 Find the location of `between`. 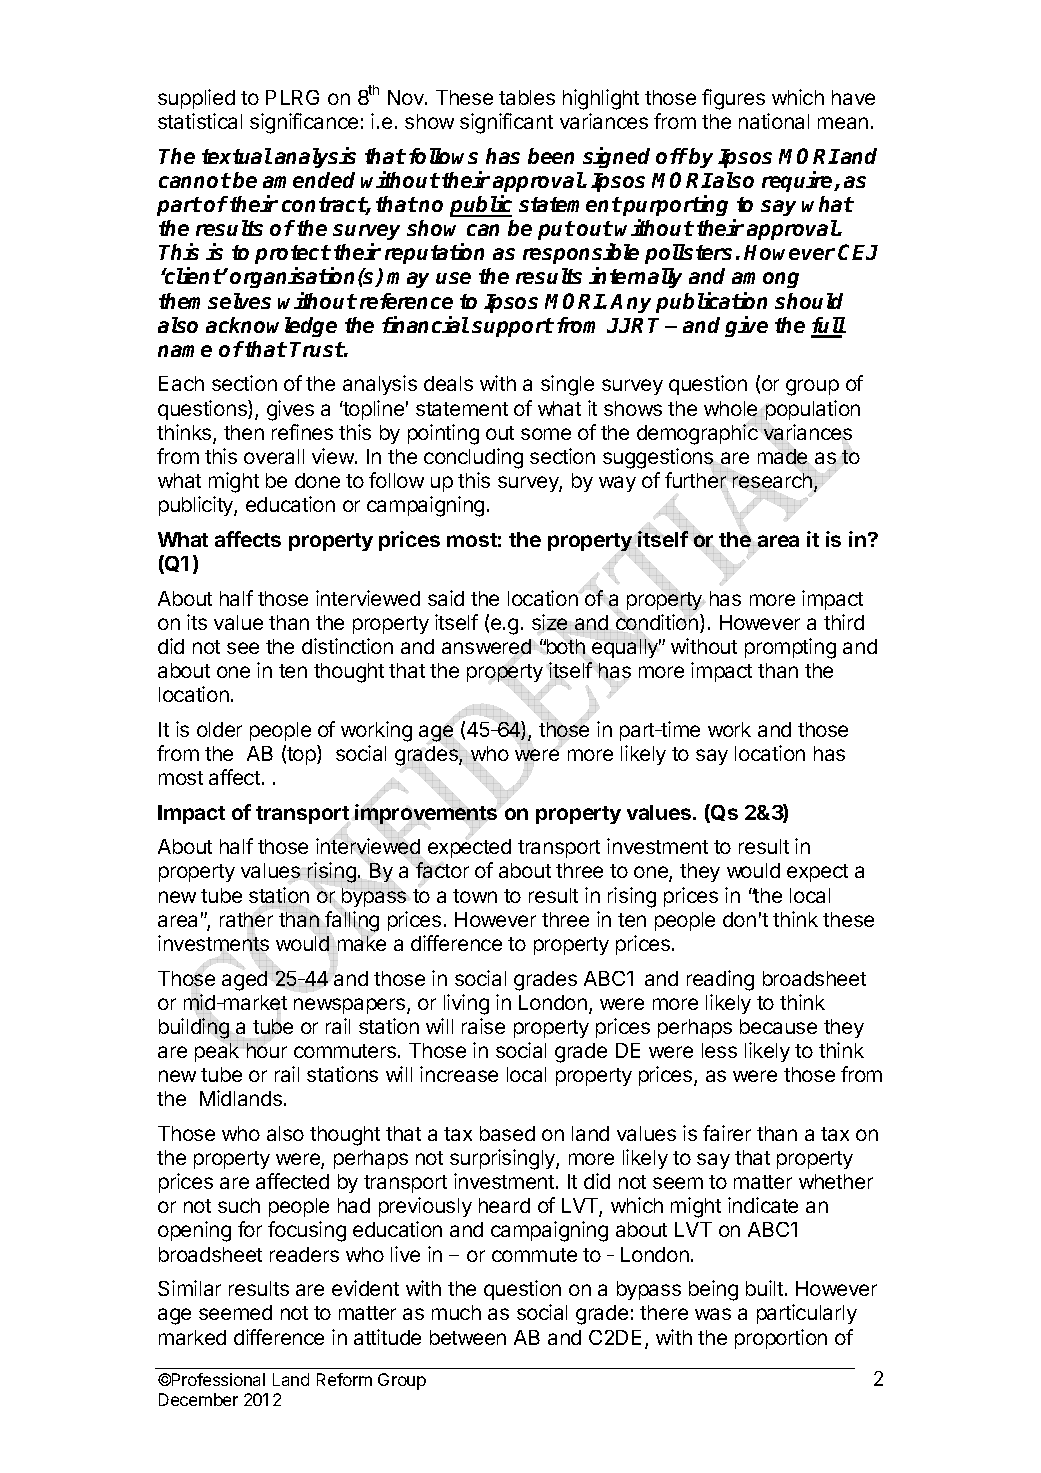

between is located at coordinates (468, 1337).
